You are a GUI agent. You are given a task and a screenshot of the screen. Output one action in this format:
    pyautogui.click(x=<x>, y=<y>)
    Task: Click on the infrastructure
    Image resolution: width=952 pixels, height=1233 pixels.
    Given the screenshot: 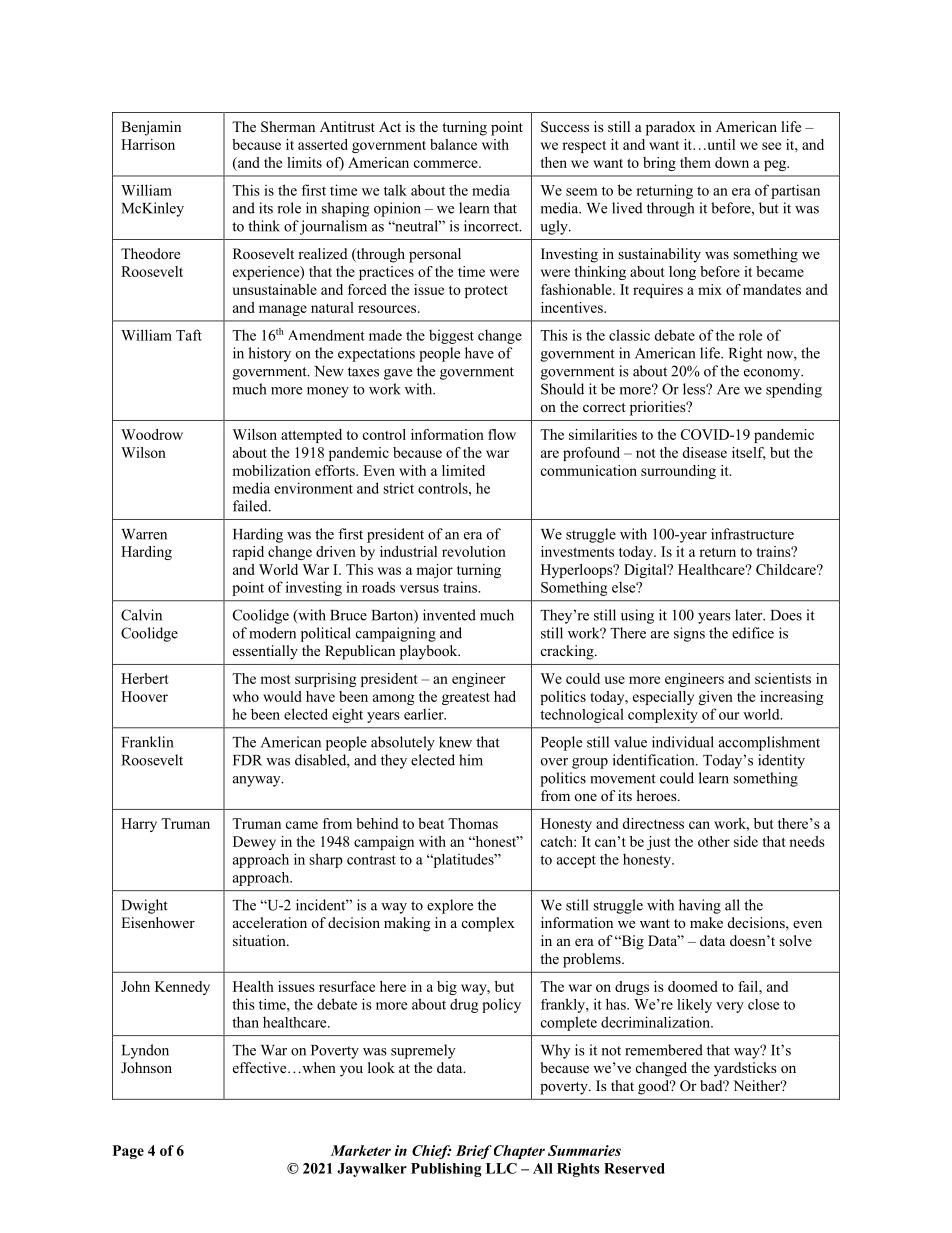 What is the action you would take?
    pyautogui.click(x=752, y=534)
